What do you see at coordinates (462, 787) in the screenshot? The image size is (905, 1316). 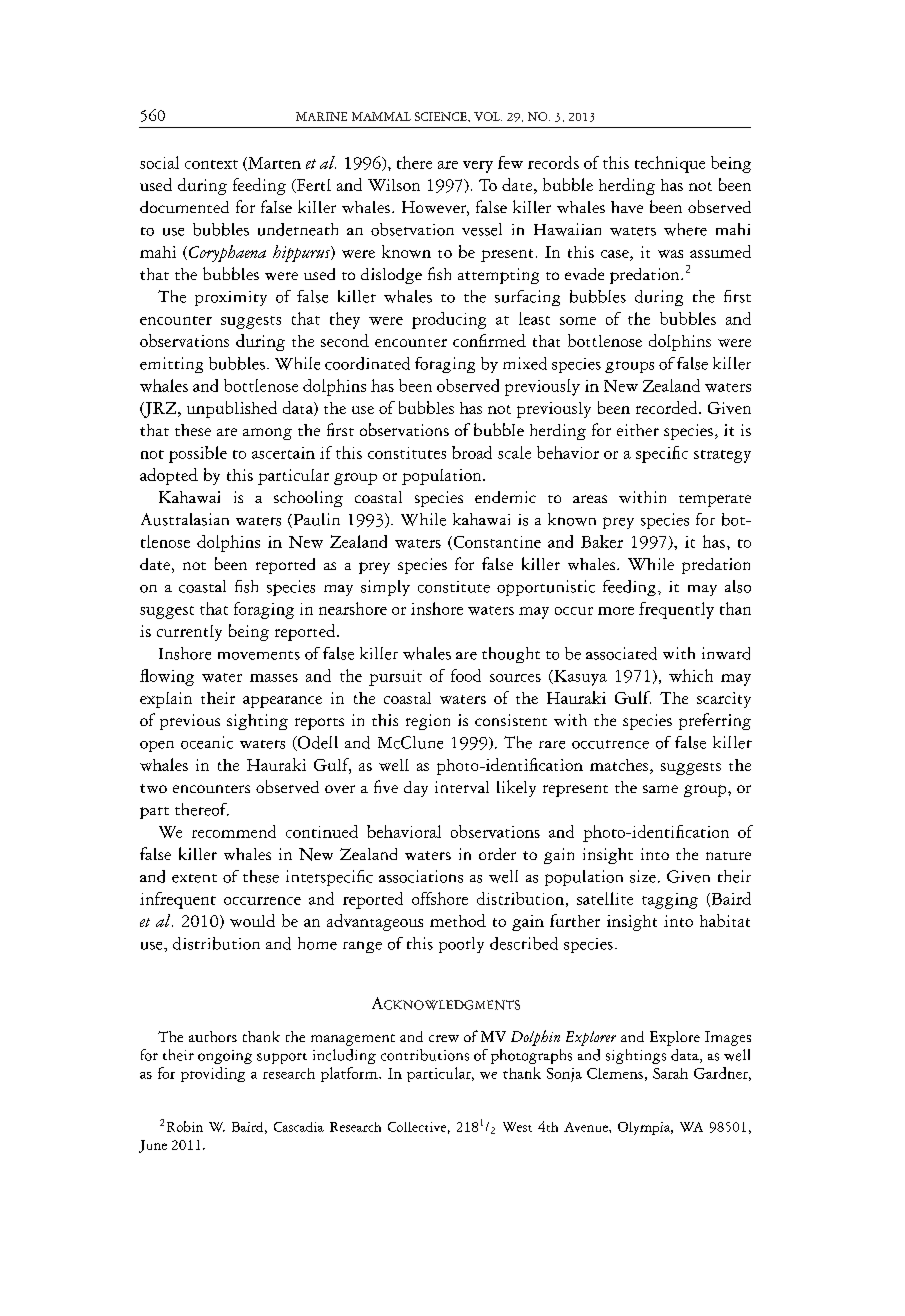 I see `interval` at bounding box center [462, 787].
